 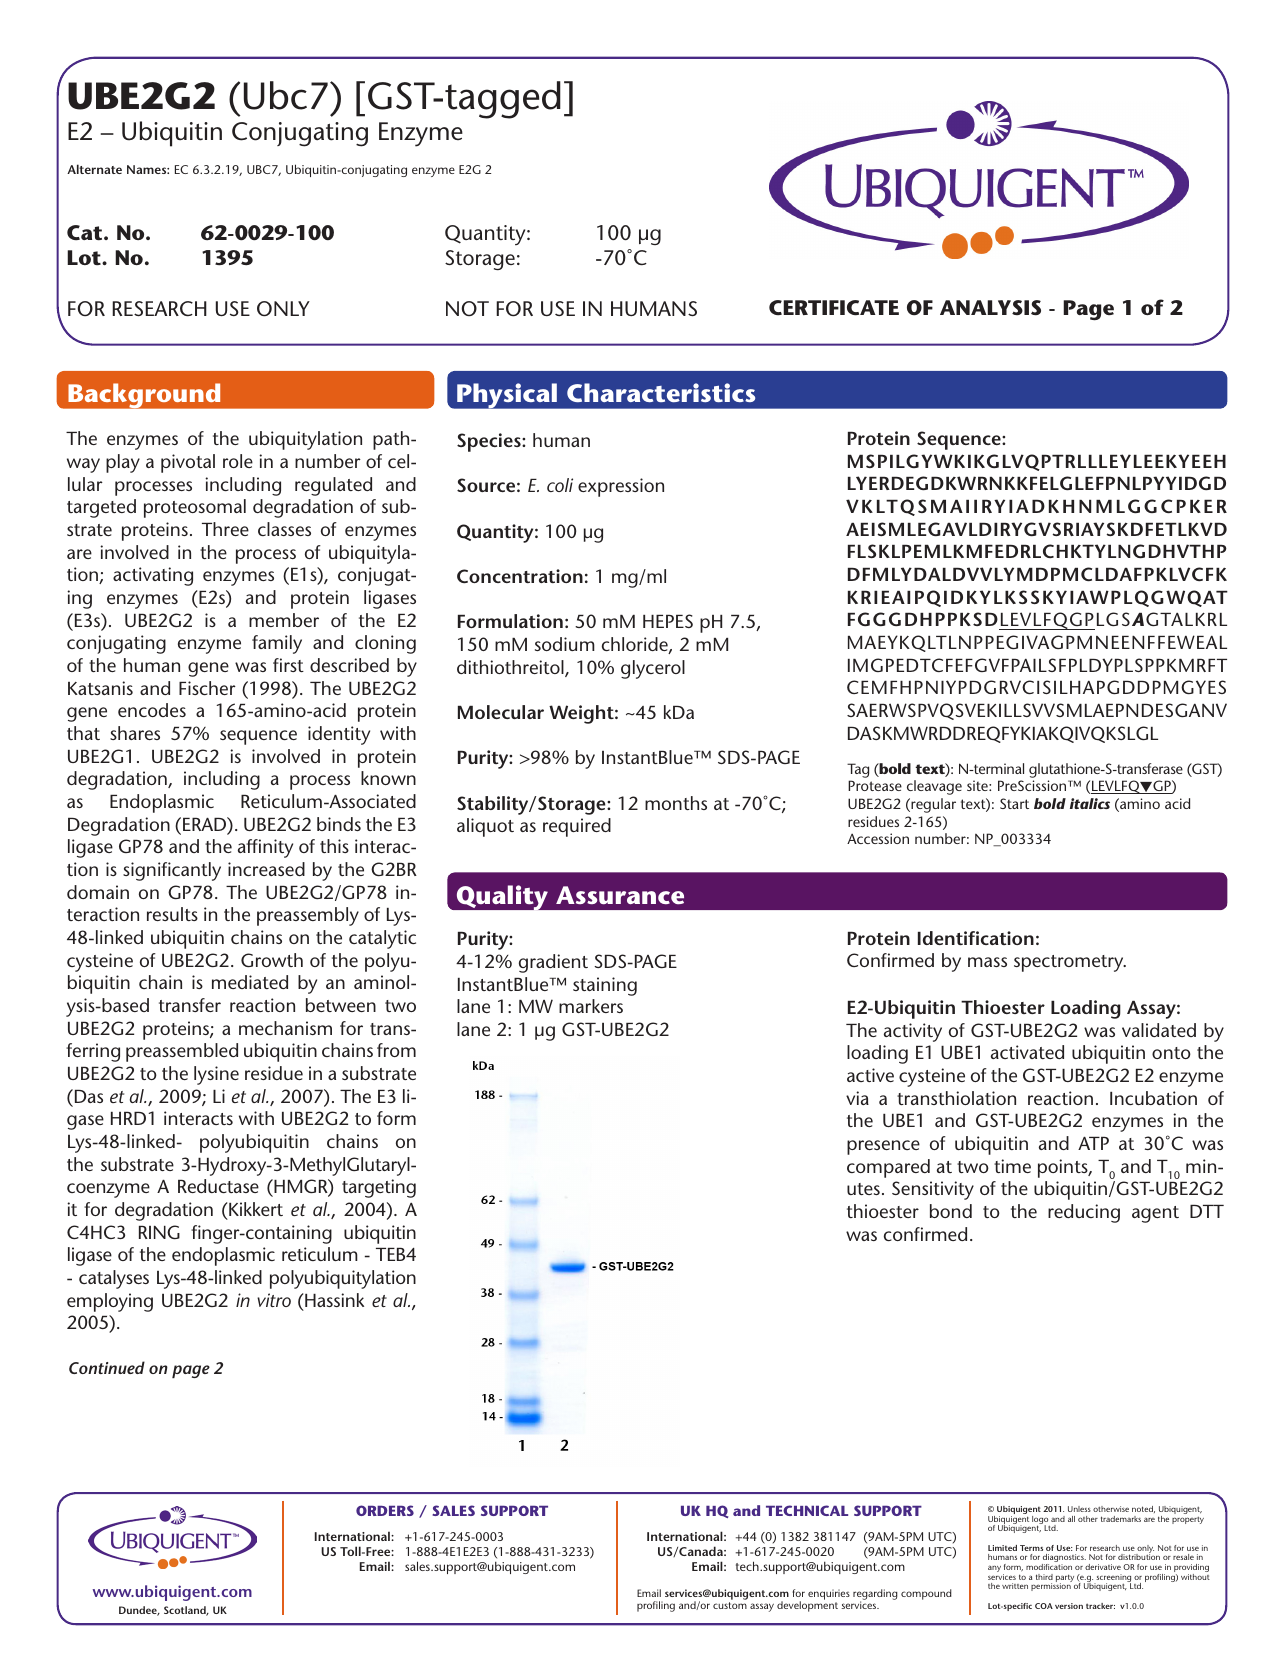 I want to click on CERTIFICATE, so click(x=834, y=308).
